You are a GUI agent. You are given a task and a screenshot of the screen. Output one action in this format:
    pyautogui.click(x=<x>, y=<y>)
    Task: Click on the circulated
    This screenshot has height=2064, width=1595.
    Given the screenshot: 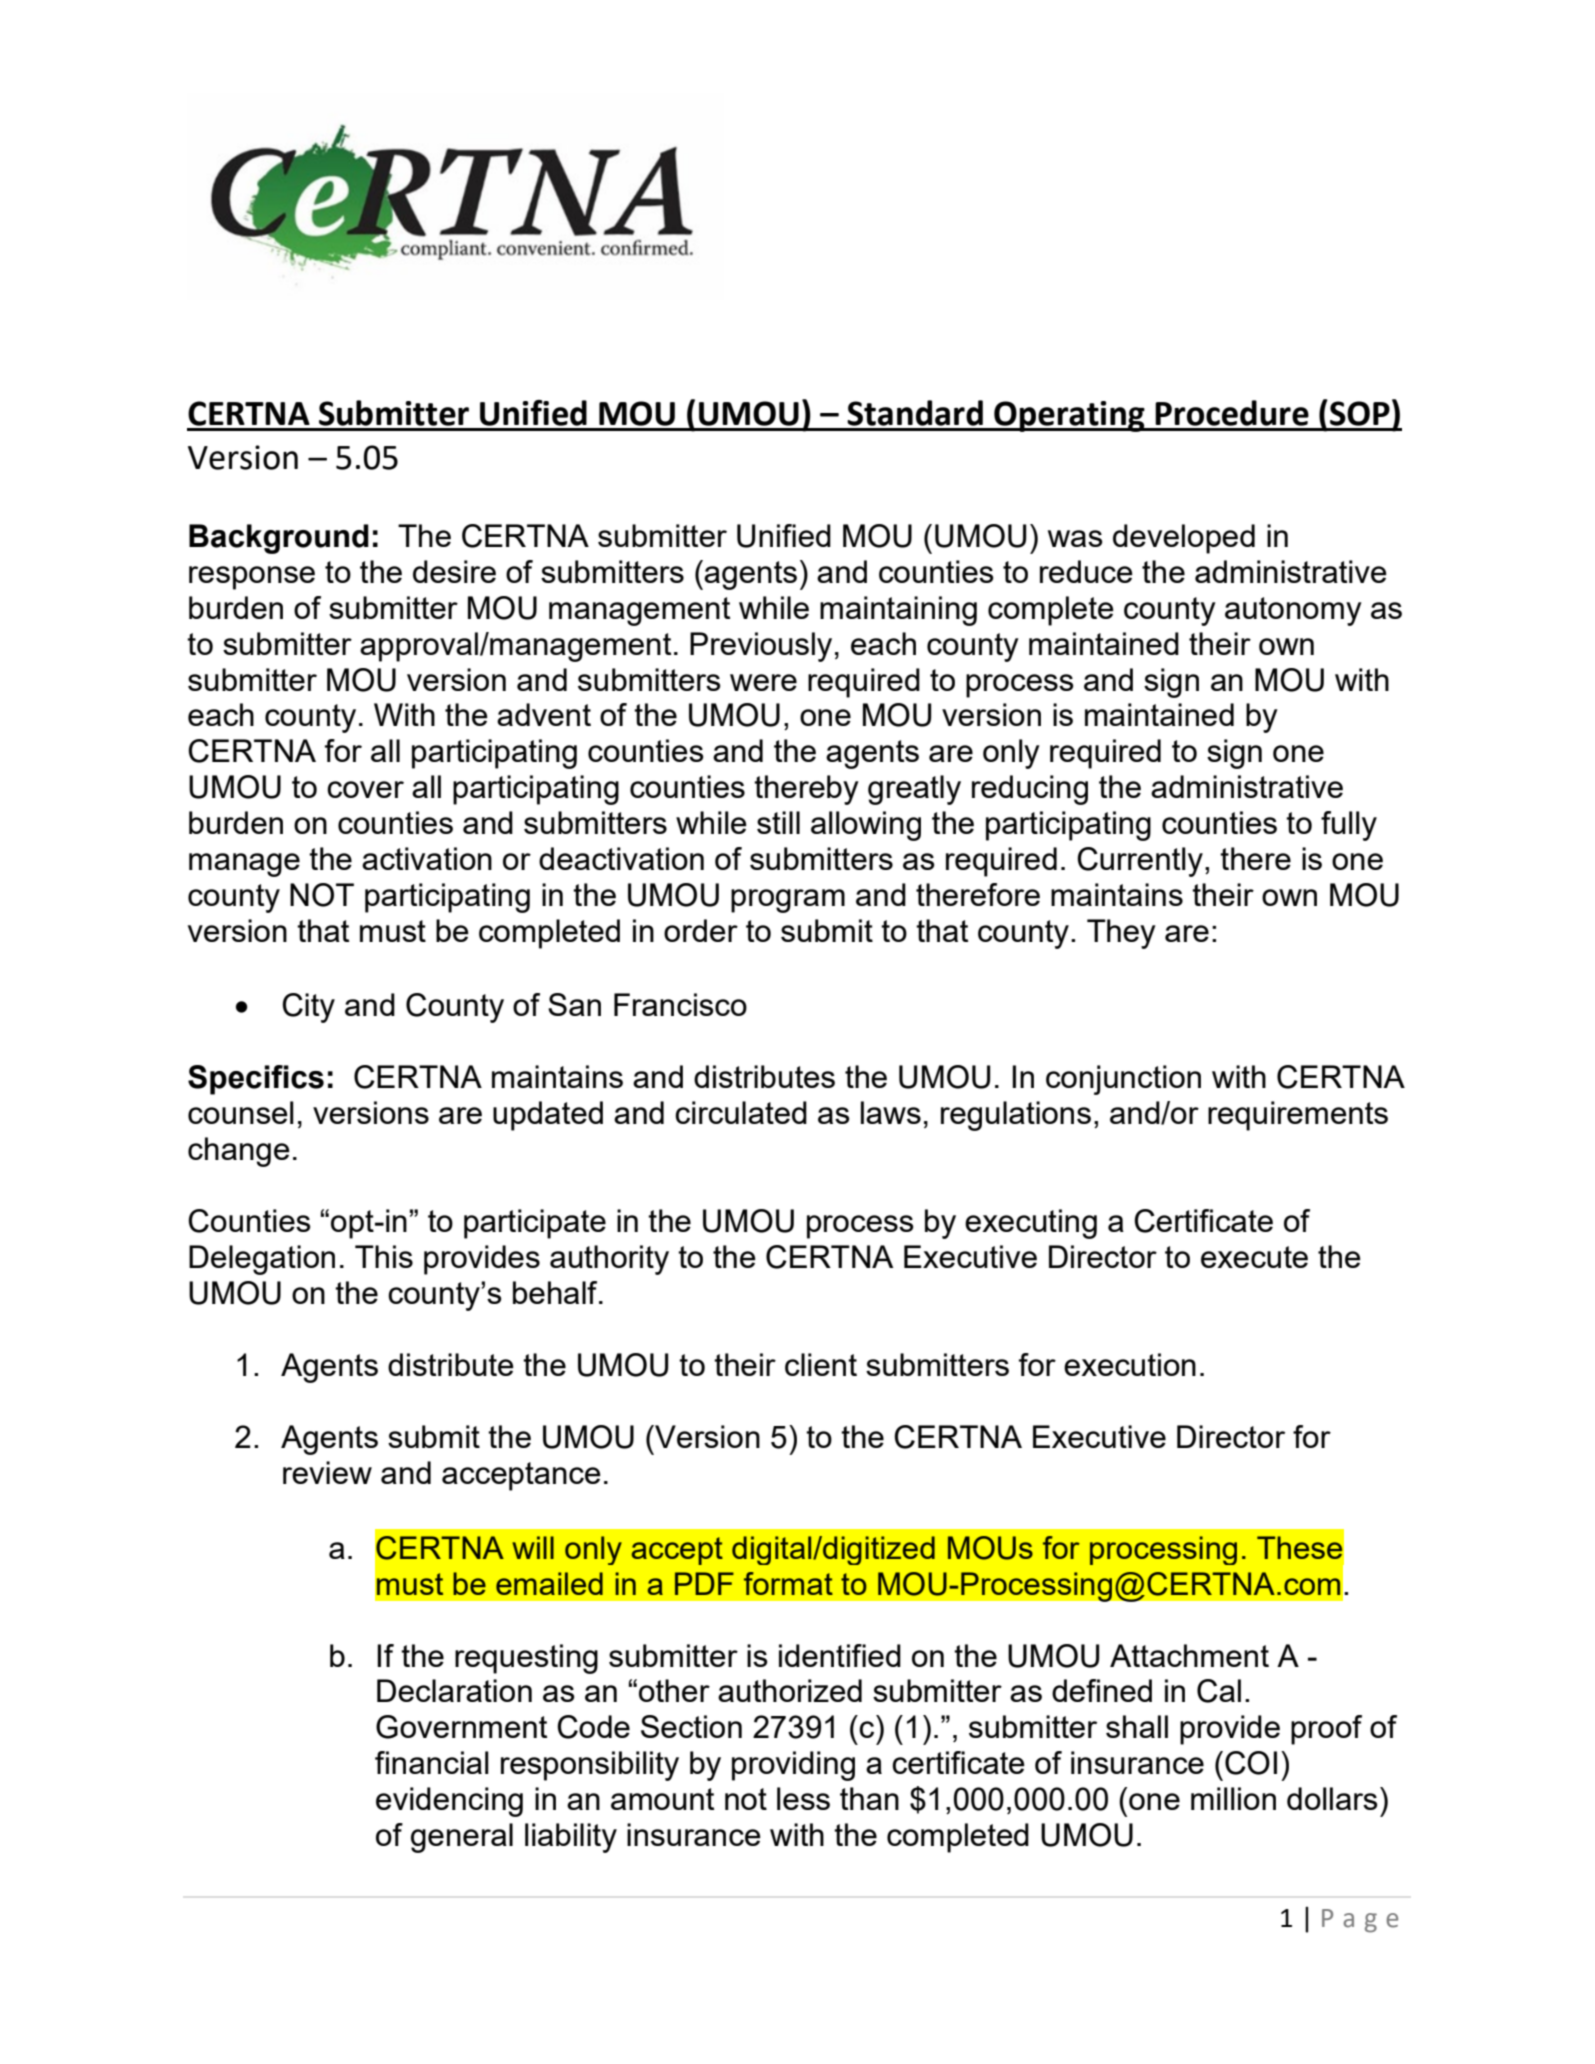 What is the action you would take?
    pyautogui.click(x=741, y=1112)
